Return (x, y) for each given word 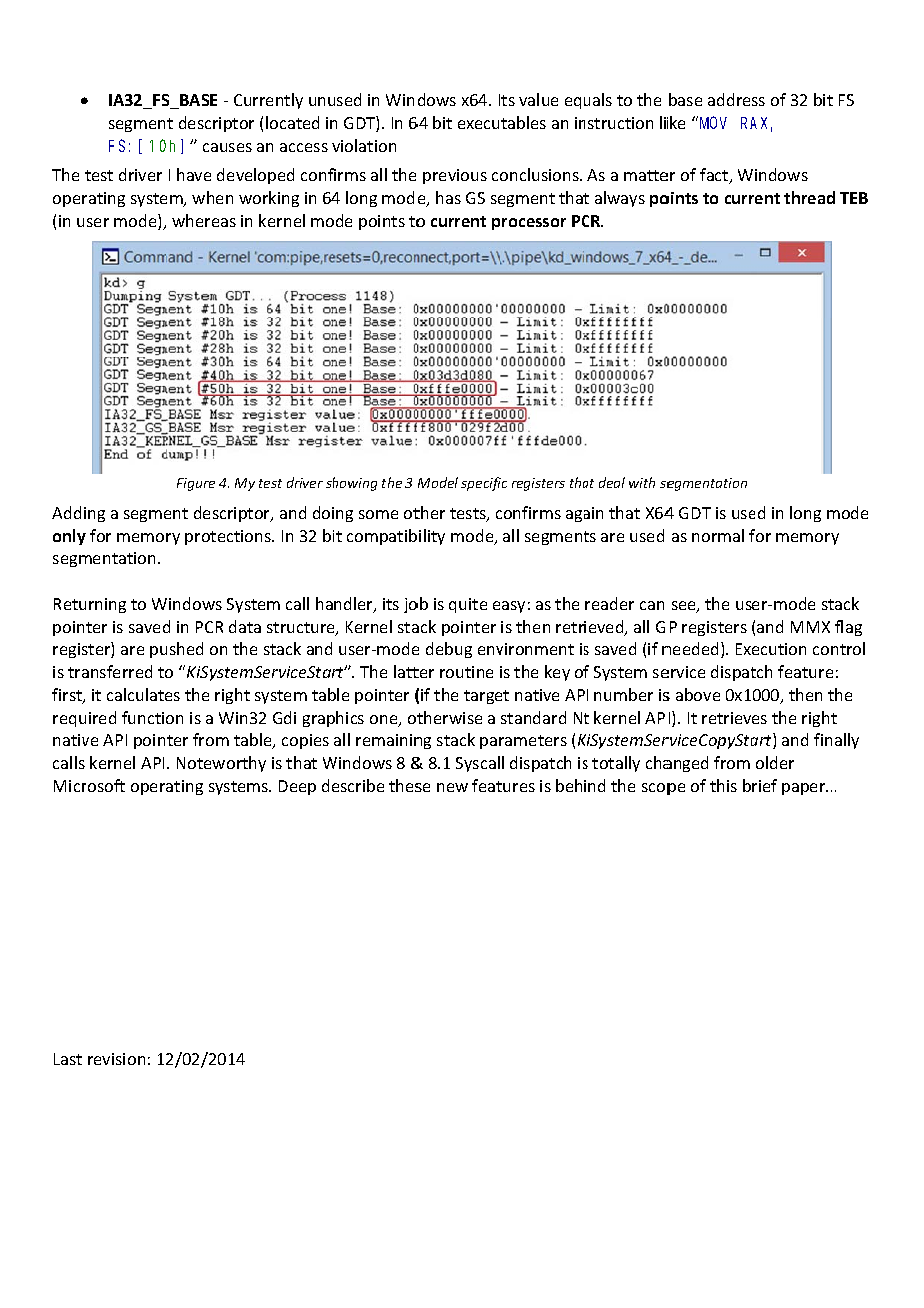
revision (116, 1059)
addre (729, 99)
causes (227, 147)
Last (68, 1059)
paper (805, 789)
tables (523, 122)
